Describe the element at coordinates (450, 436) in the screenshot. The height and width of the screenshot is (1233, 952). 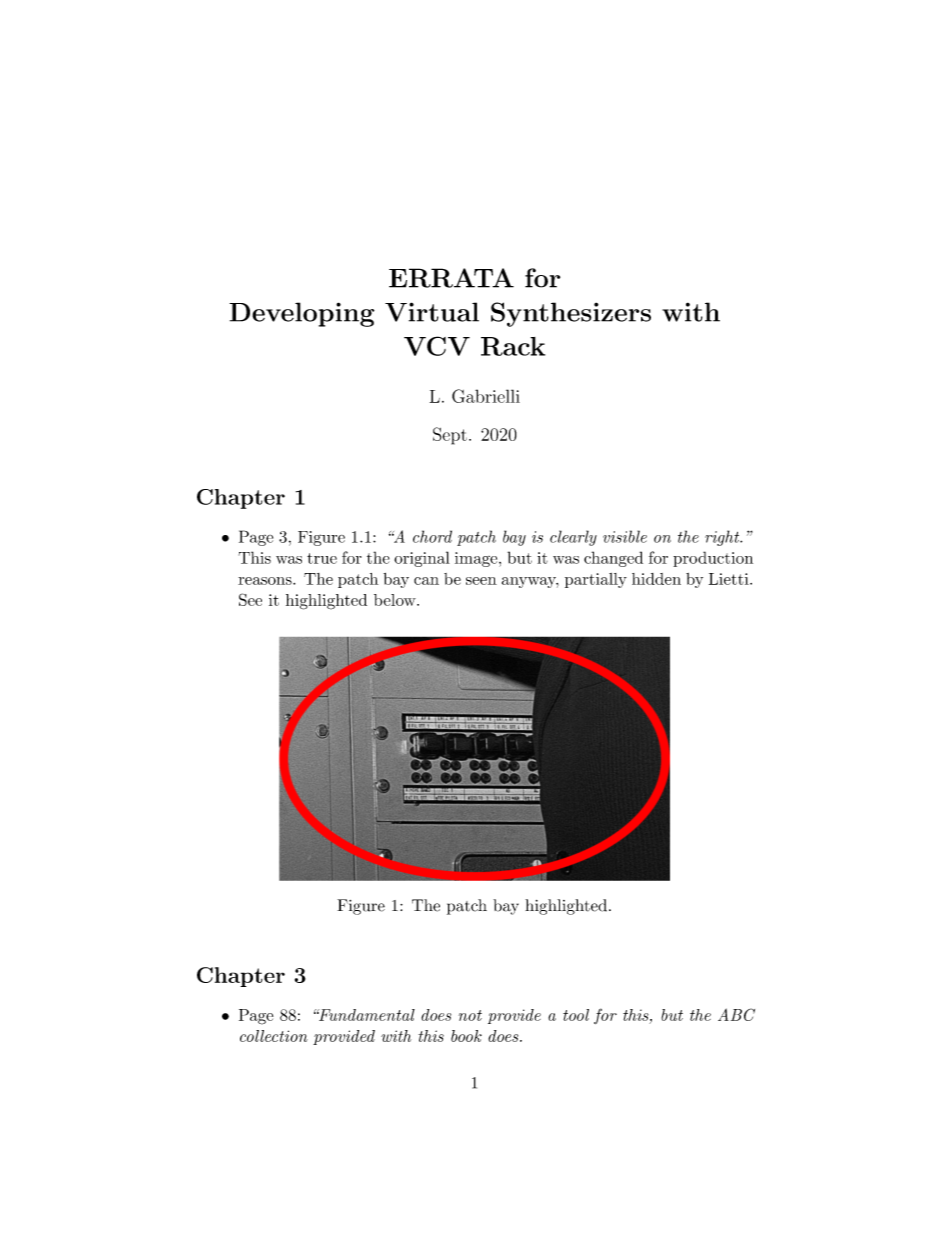
I see `Sept` at that location.
